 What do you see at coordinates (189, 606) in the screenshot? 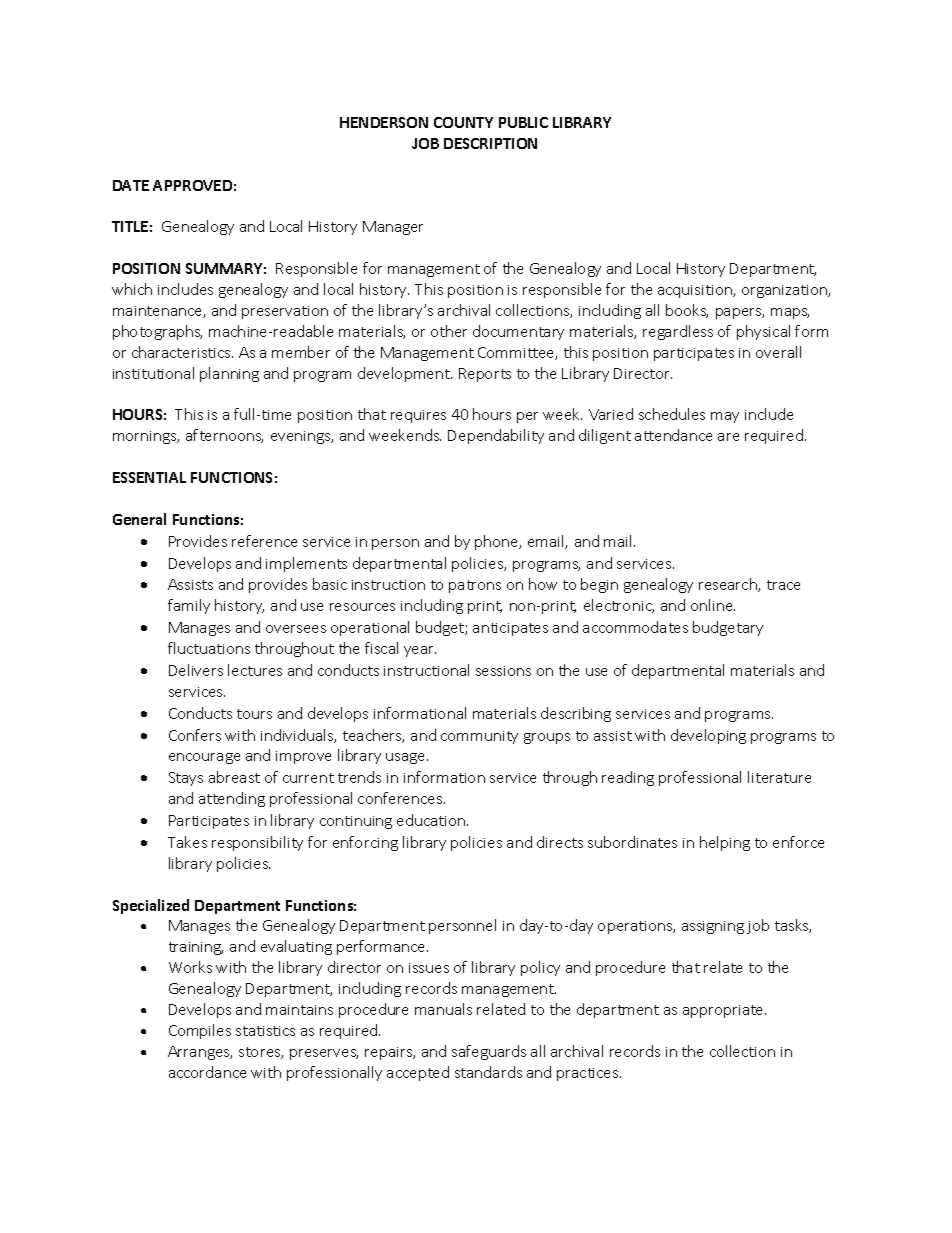
I see `family` at bounding box center [189, 606].
